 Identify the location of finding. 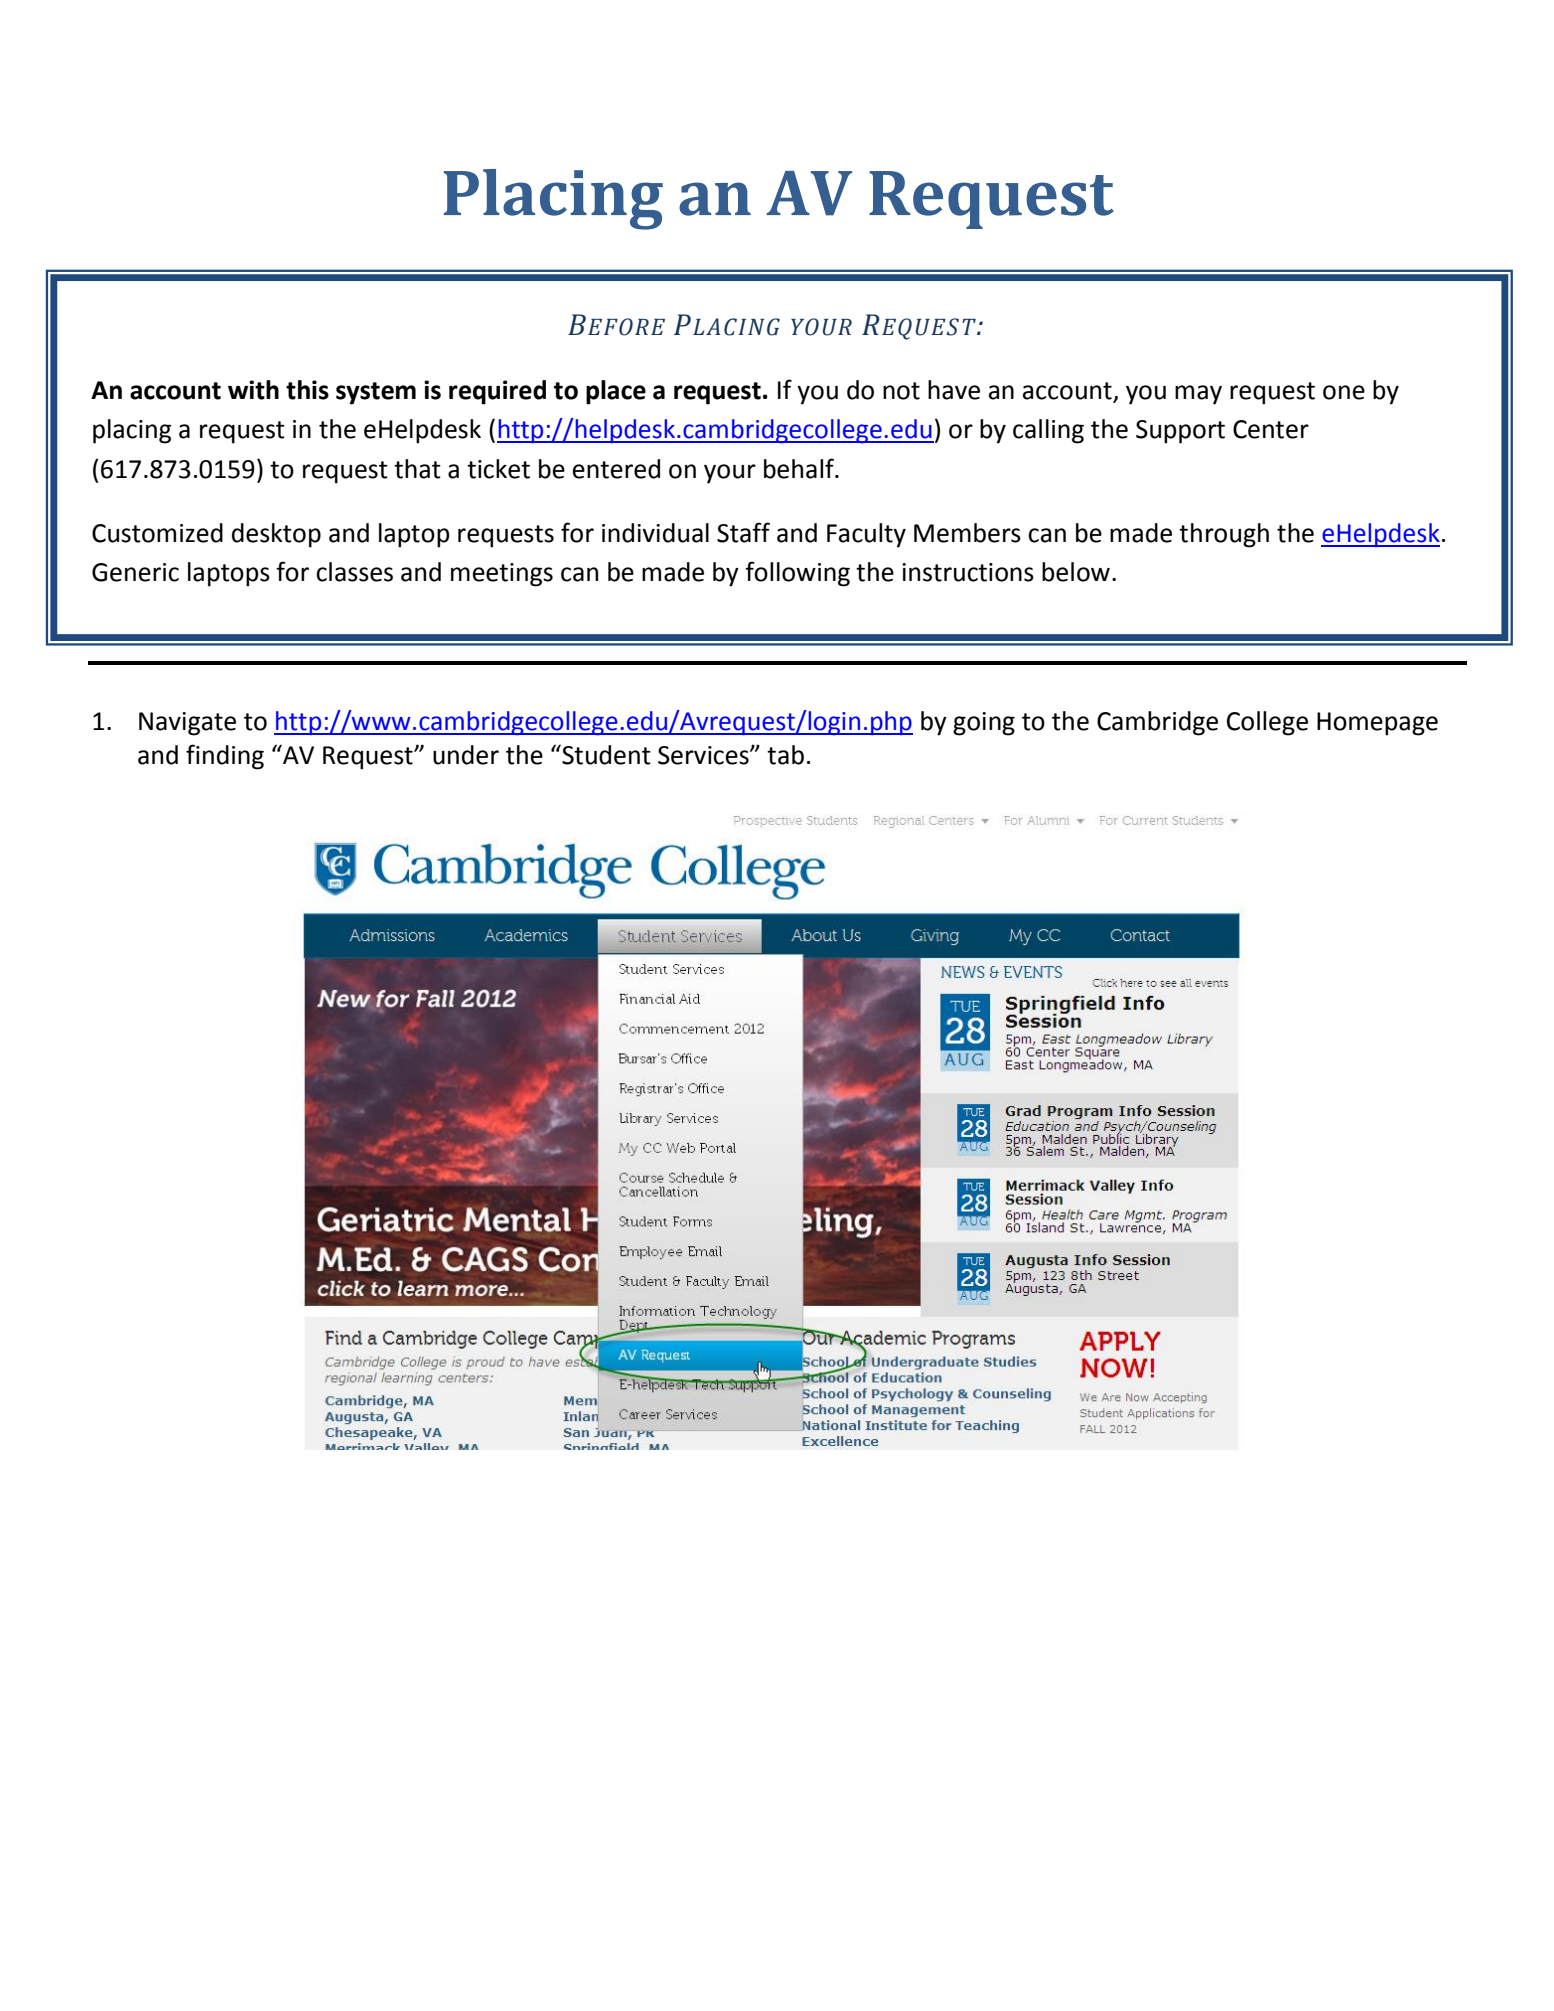
(225, 757).
